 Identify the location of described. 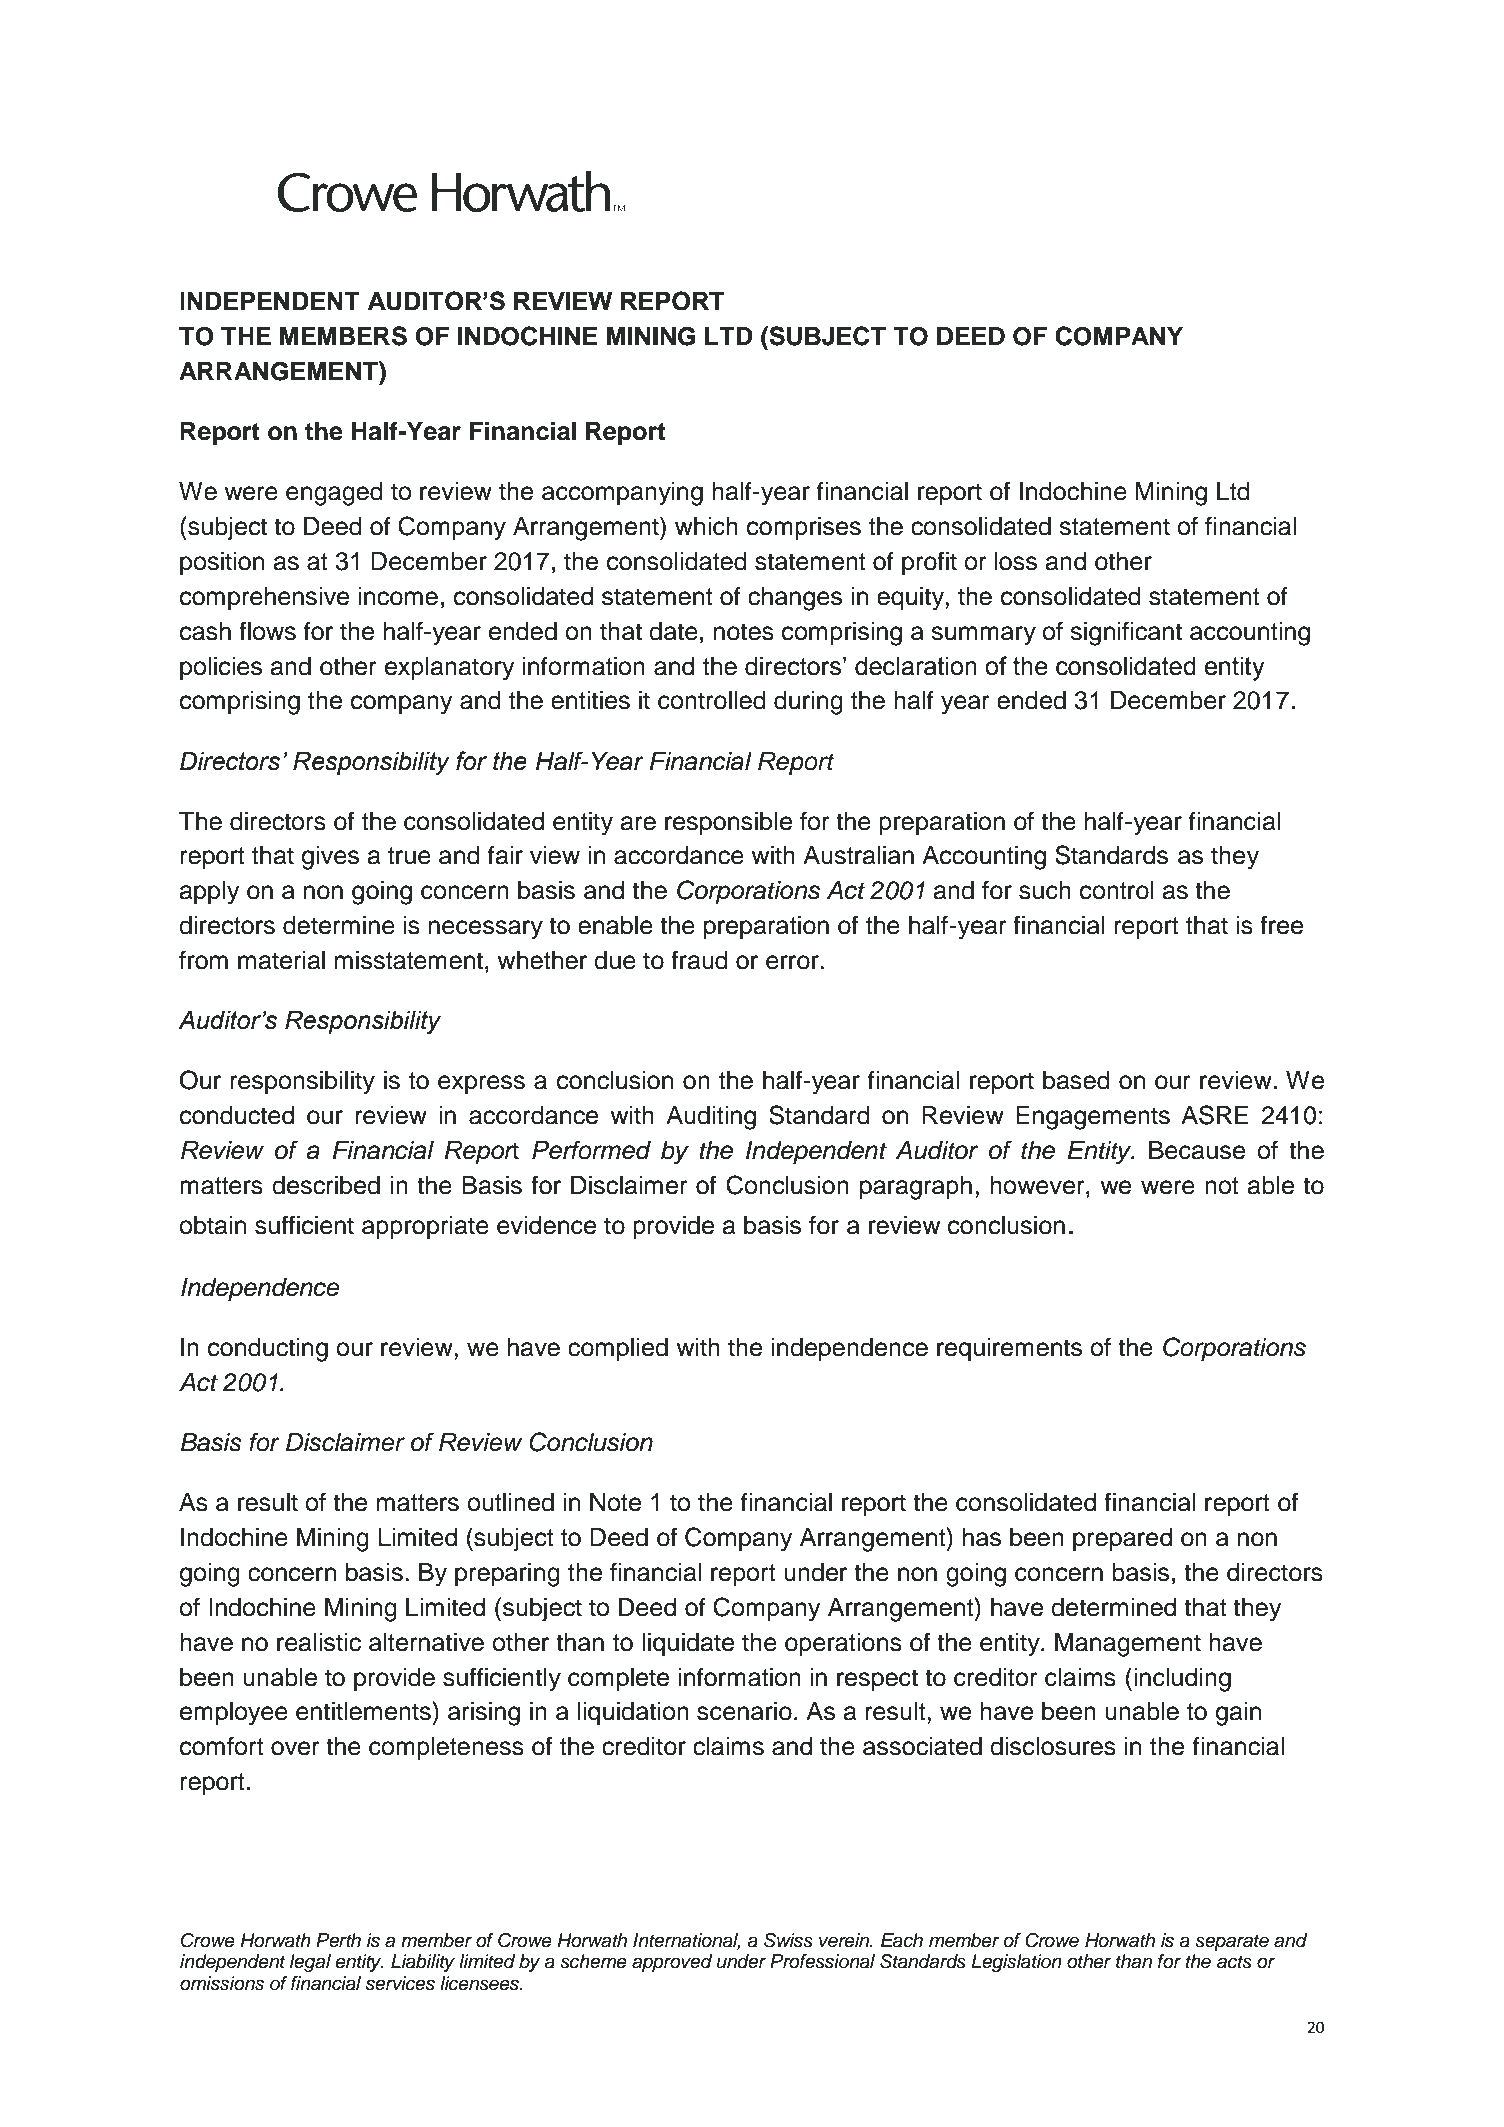
(326, 1185).
